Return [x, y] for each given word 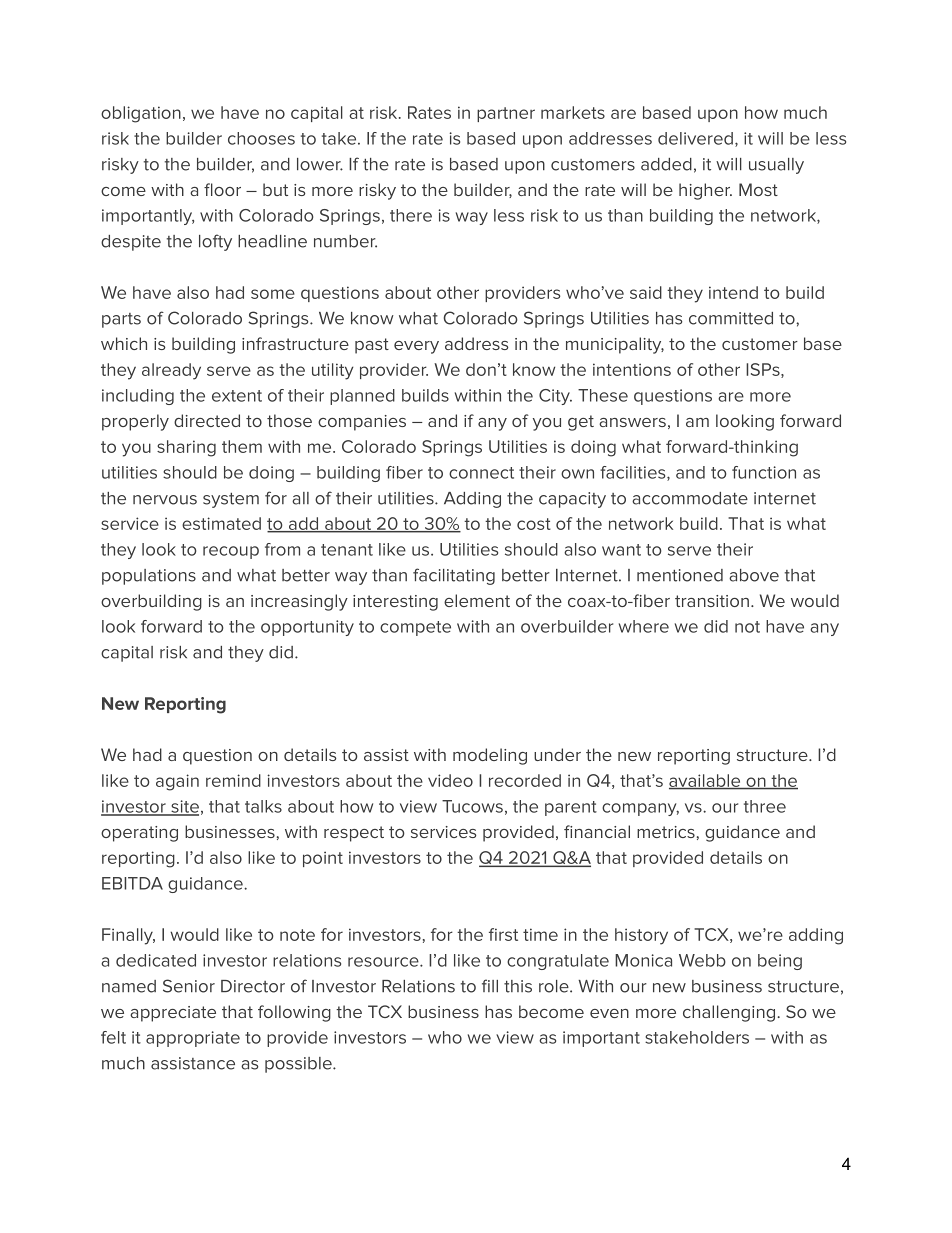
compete [415, 628]
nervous [165, 500]
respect [354, 834]
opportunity [307, 628]
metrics [666, 832]
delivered [695, 138]
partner [506, 114]
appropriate [193, 1039]
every [416, 347]
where [644, 626]
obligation [141, 114]
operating [139, 834]
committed [731, 318]
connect [481, 473]
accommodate [690, 498]
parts [121, 320]
